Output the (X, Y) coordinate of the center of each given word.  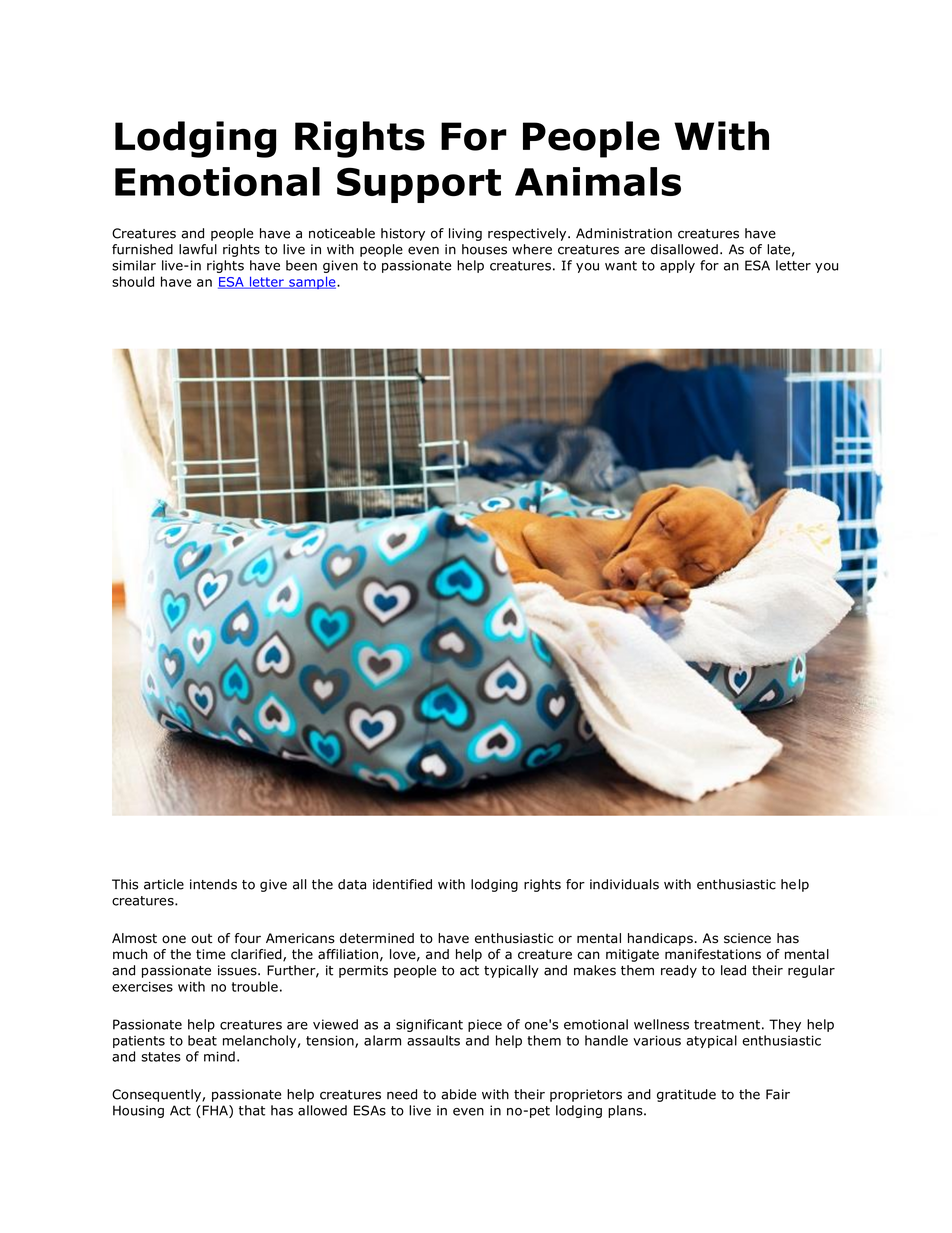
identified (402, 884)
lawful (198, 249)
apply (677, 266)
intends (213, 884)
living (465, 234)
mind (219, 1056)
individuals (624, 884)
